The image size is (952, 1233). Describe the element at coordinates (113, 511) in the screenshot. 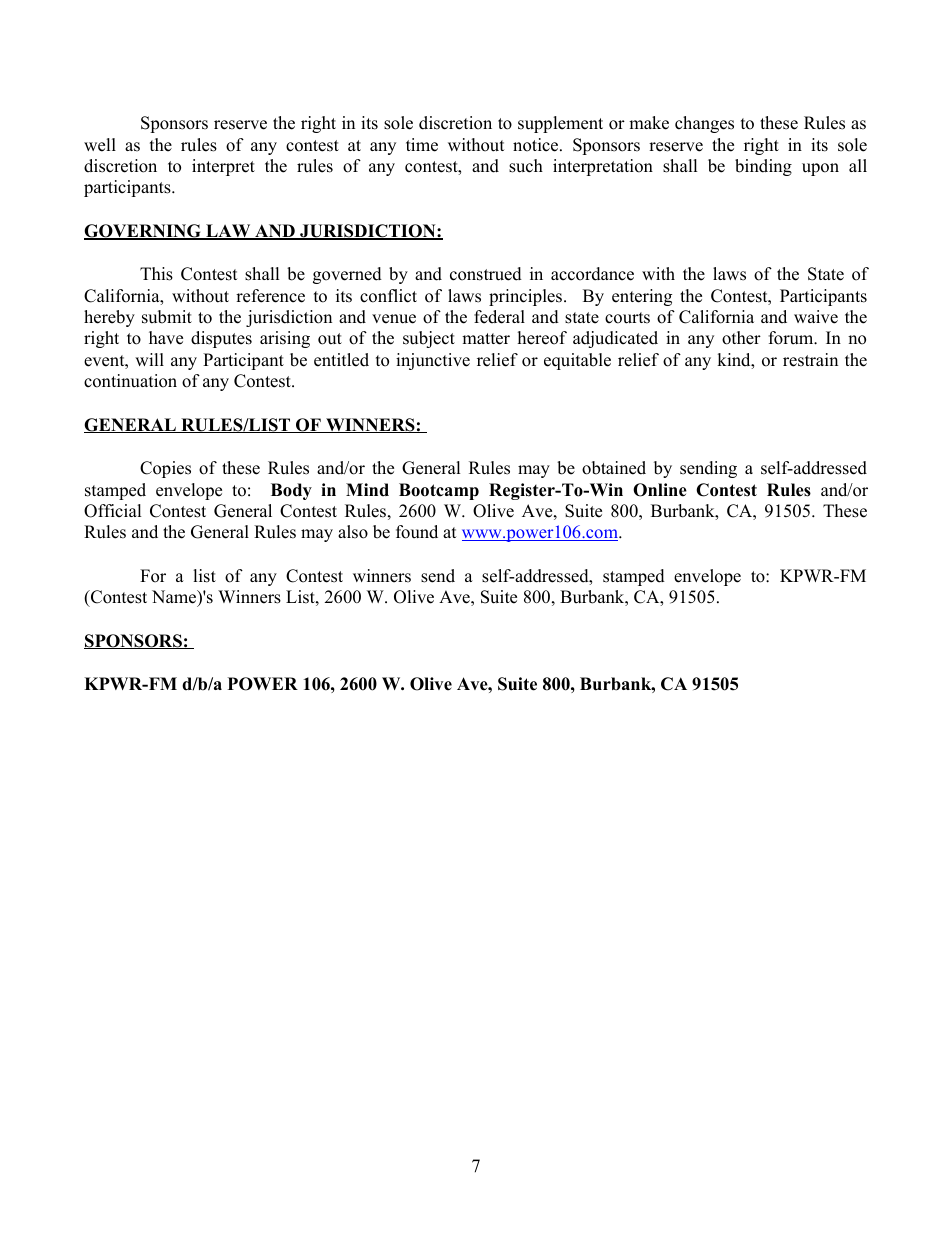

I see `Official` at that location.
